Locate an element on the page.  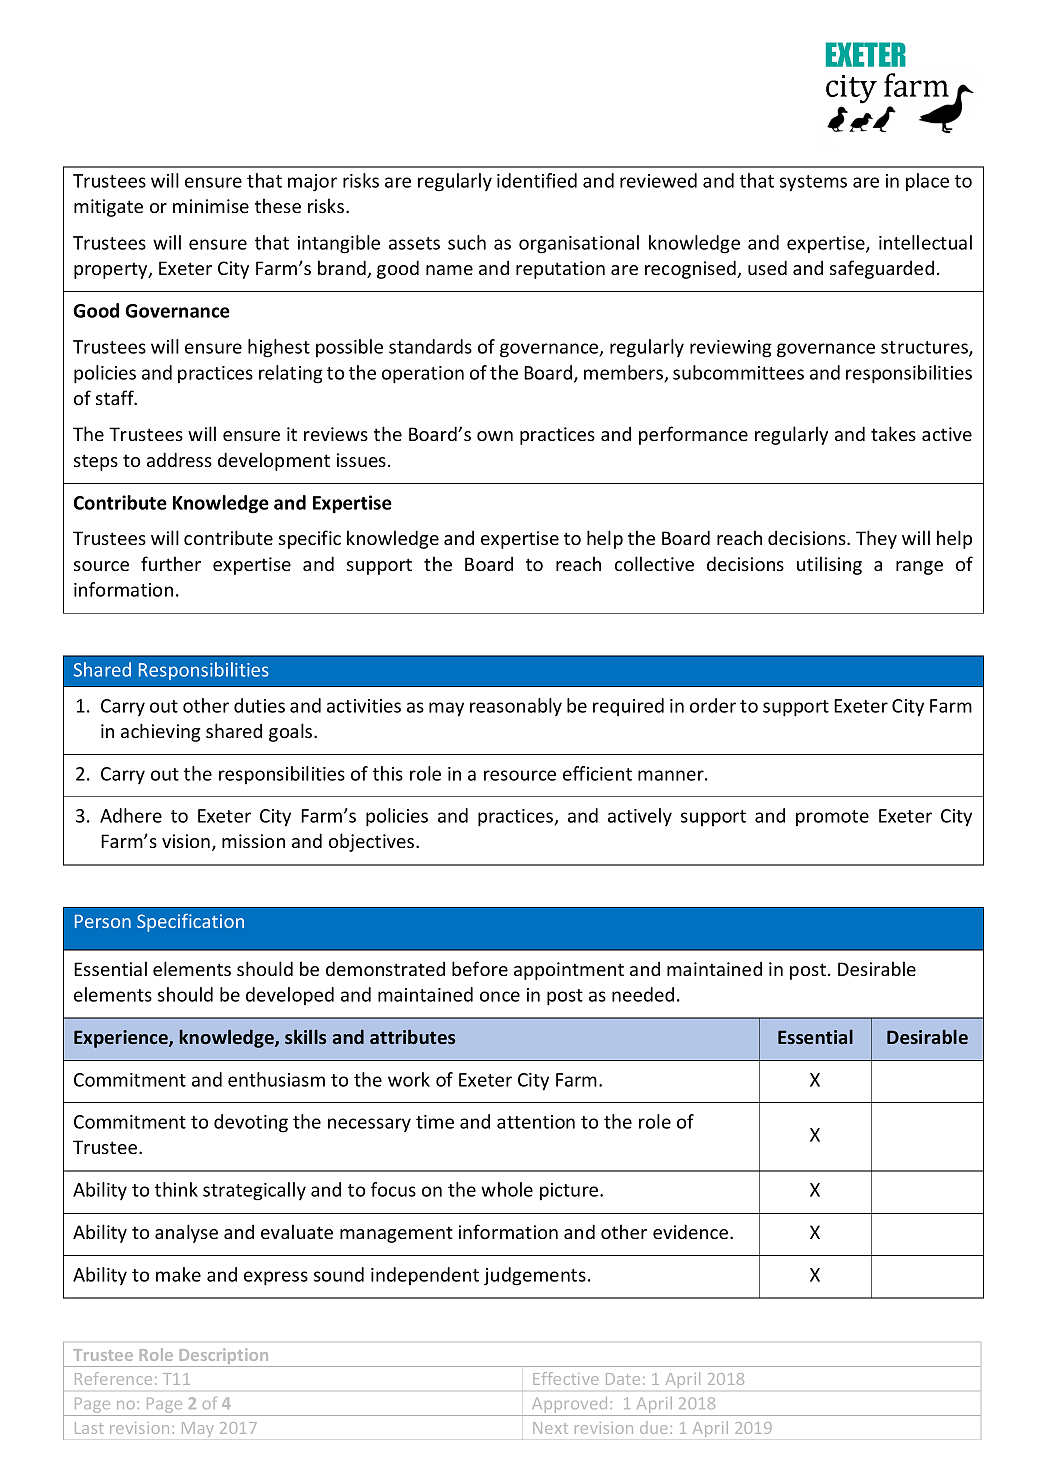
promote is located at coordinates (832, 818).
